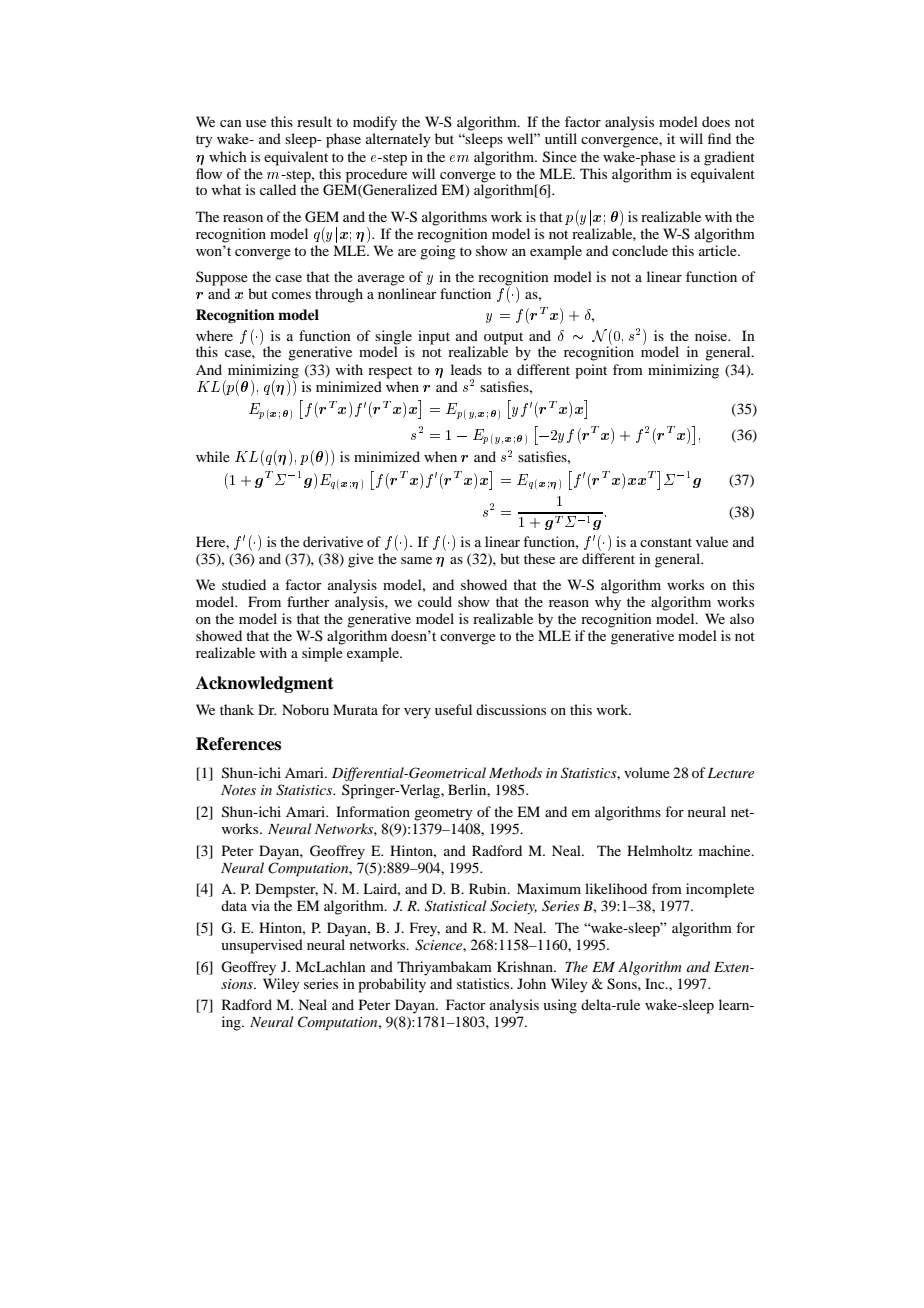 The image size is (924, 1308). What do you see at coordinates (398, 140) in the document?
I see `alternately` at bounding box center [398, 140].
